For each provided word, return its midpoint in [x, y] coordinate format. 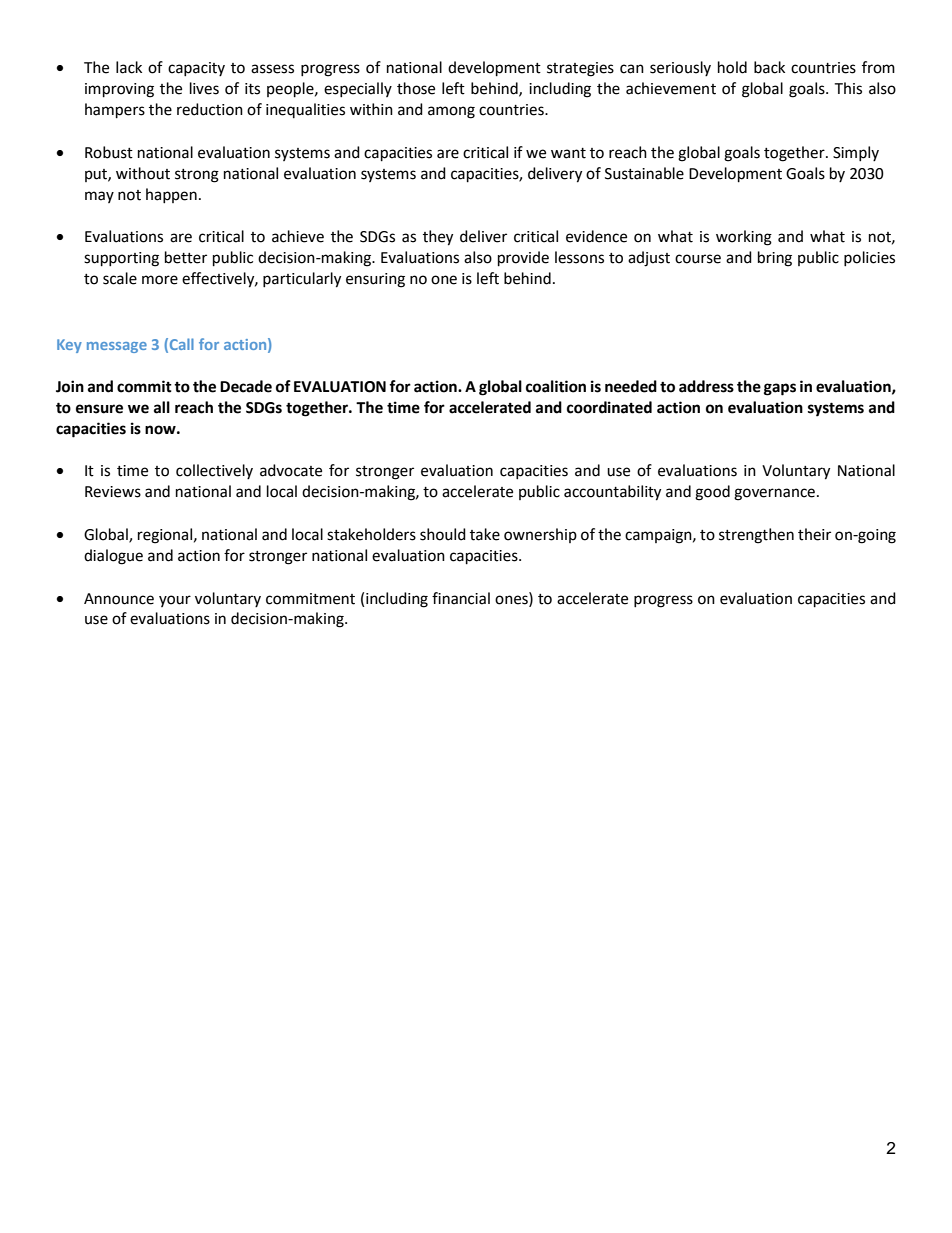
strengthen [756, 536]
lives [204, 88]
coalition [556, 386]
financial [461, 598]
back [769, 67]
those [416, 88]
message [117, 347]
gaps [780, 389]
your [175, 601]
